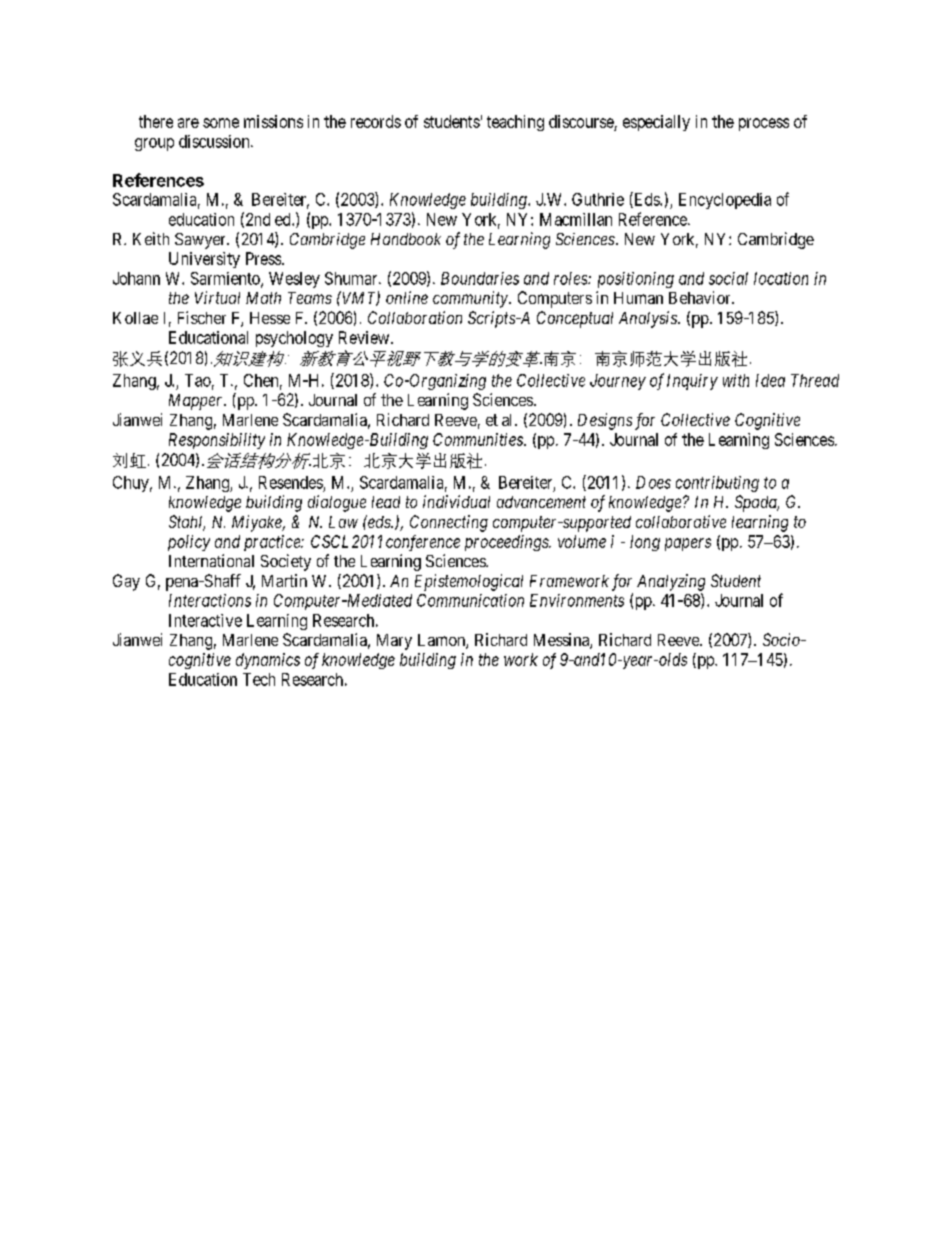 Image resolution: width=952 pixels, height=1233 pixels. I want to click on Tech, so click(259, 679).
